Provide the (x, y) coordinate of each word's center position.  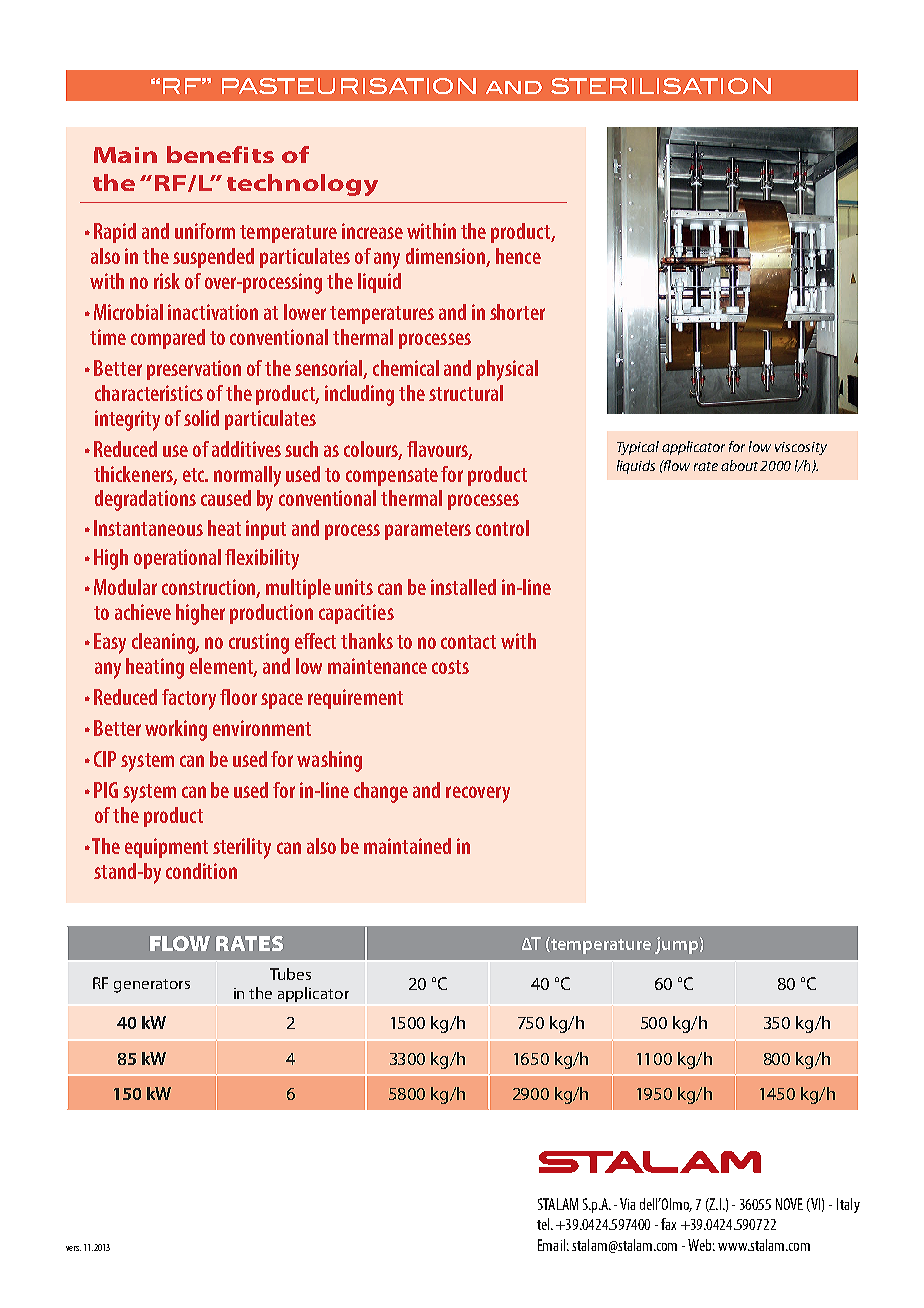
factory (189, 699)
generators (152, 986)
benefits (220, 154)
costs (450, 667)
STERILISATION (661, 86)
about (741, 465)
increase (372, 231)
